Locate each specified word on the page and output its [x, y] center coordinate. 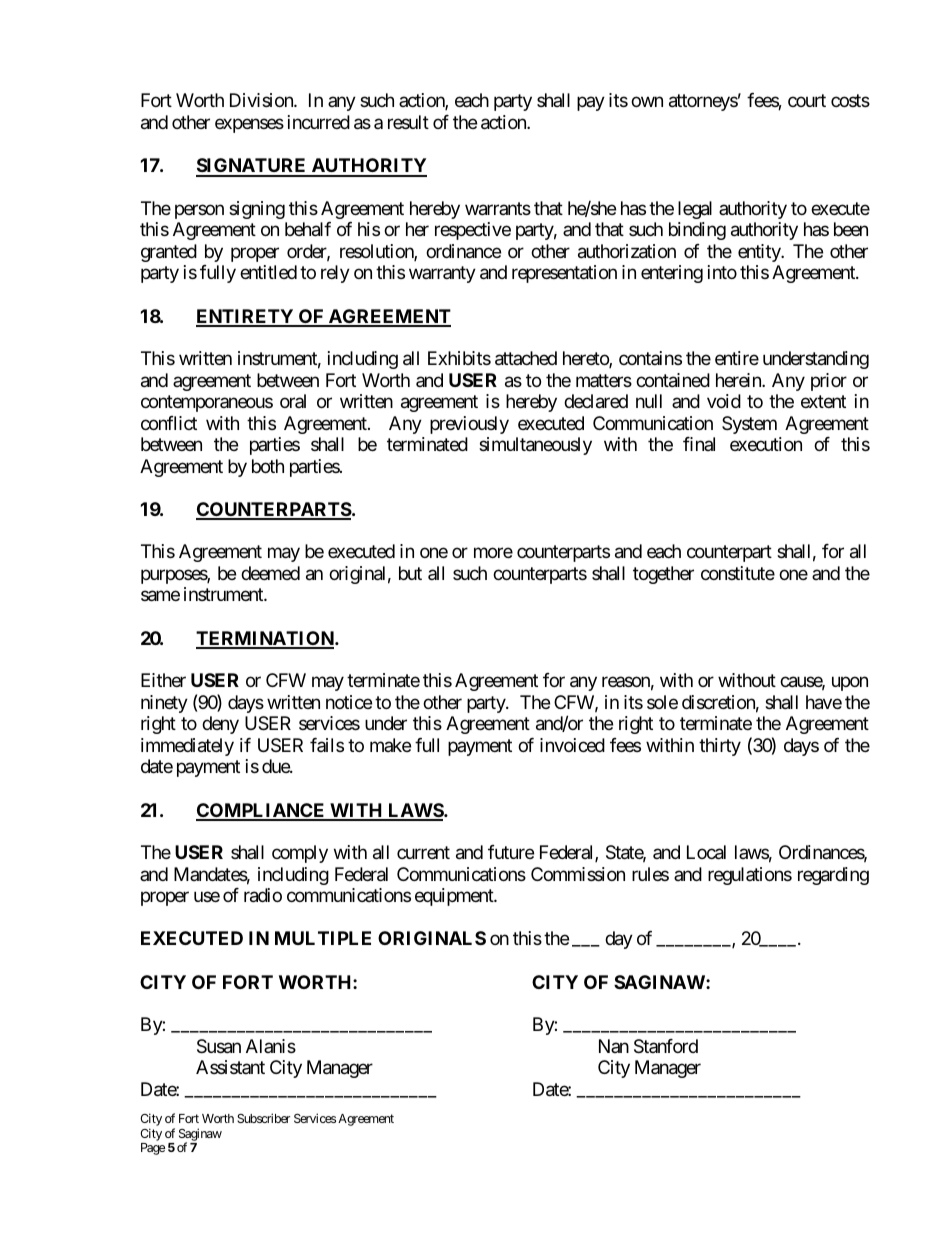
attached [526, 358]
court [807, 101]
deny [220, 725]
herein [739, 380]
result [408, 122]
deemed [270, 573]
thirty [720, 747]
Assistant [230, 1067]
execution [766, 444]
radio [263, 895]
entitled [268, 272]
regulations [750, 876]
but [410, 573]
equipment [455, 897]
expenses [249, 125]
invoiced [572, 745]
